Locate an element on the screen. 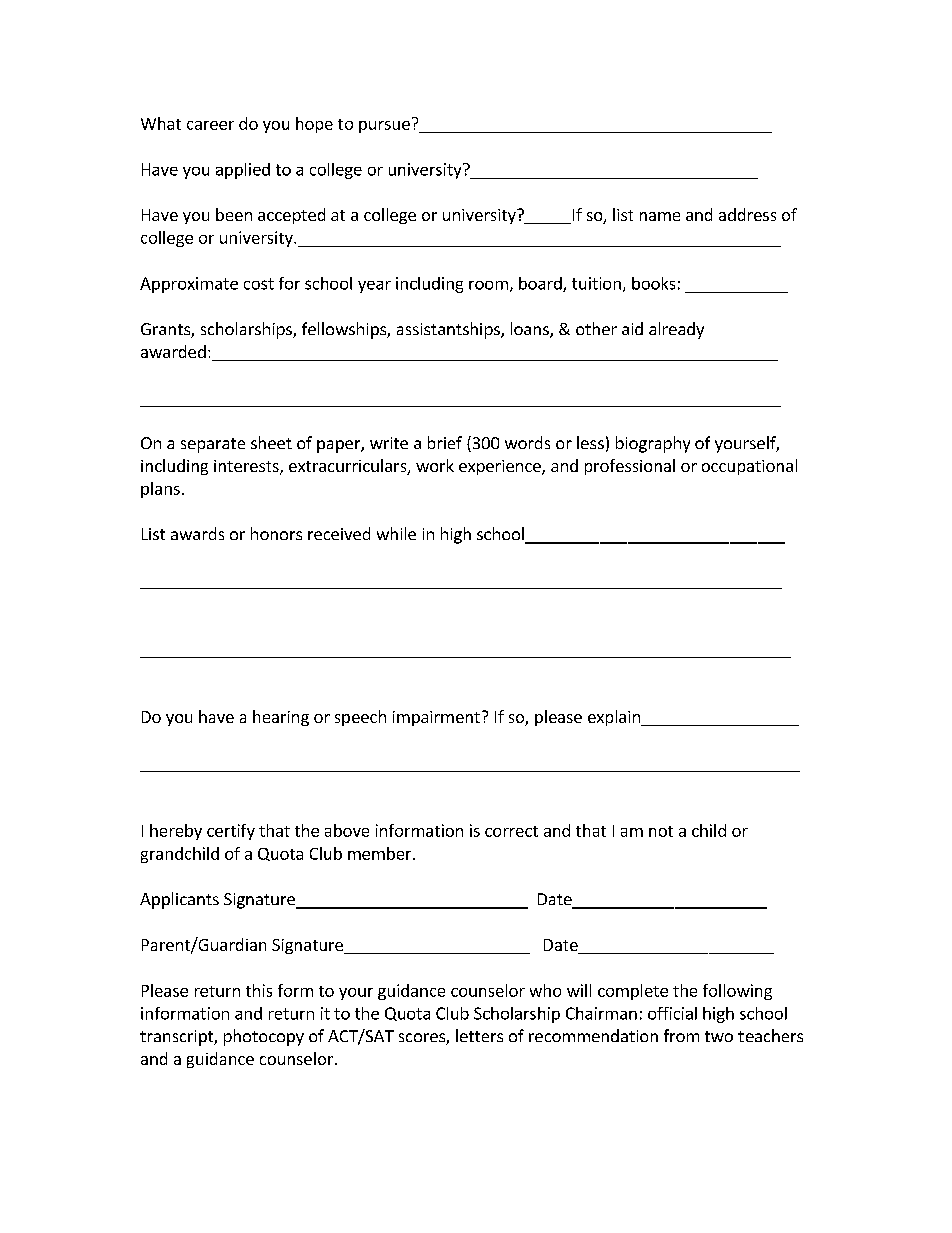 The image size is (952, 1233). letters is located at coordinates (479, 1035).
